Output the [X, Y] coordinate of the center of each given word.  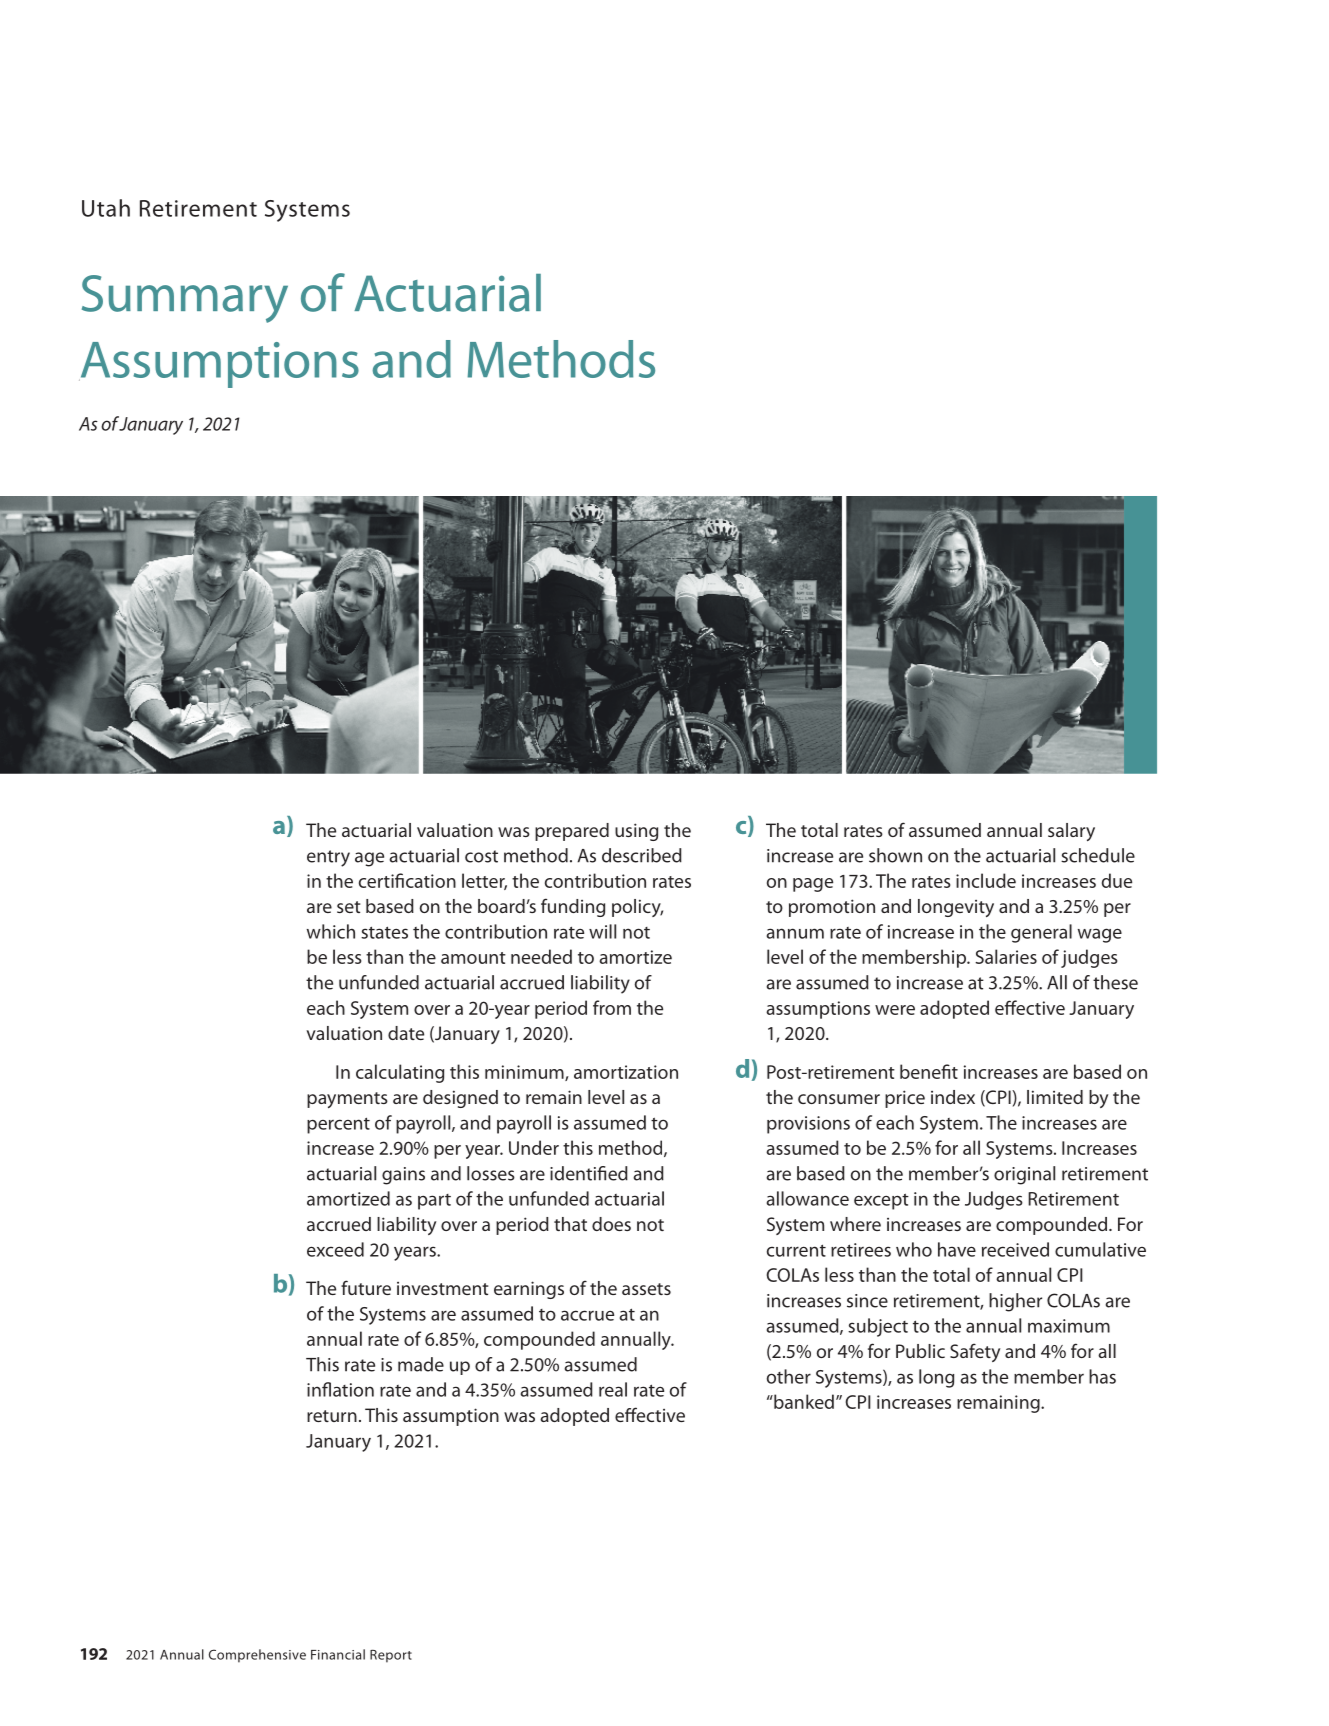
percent [338, 1125]
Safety [975, 1352]
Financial [338, 1654]
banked [803, 1401]
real [613, 1389]
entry [328, 858]
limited [1055, 1097]
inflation [340, 1389]
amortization [626, 1072]
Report [391, 1656]
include [986, 880]
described [642, 855]
